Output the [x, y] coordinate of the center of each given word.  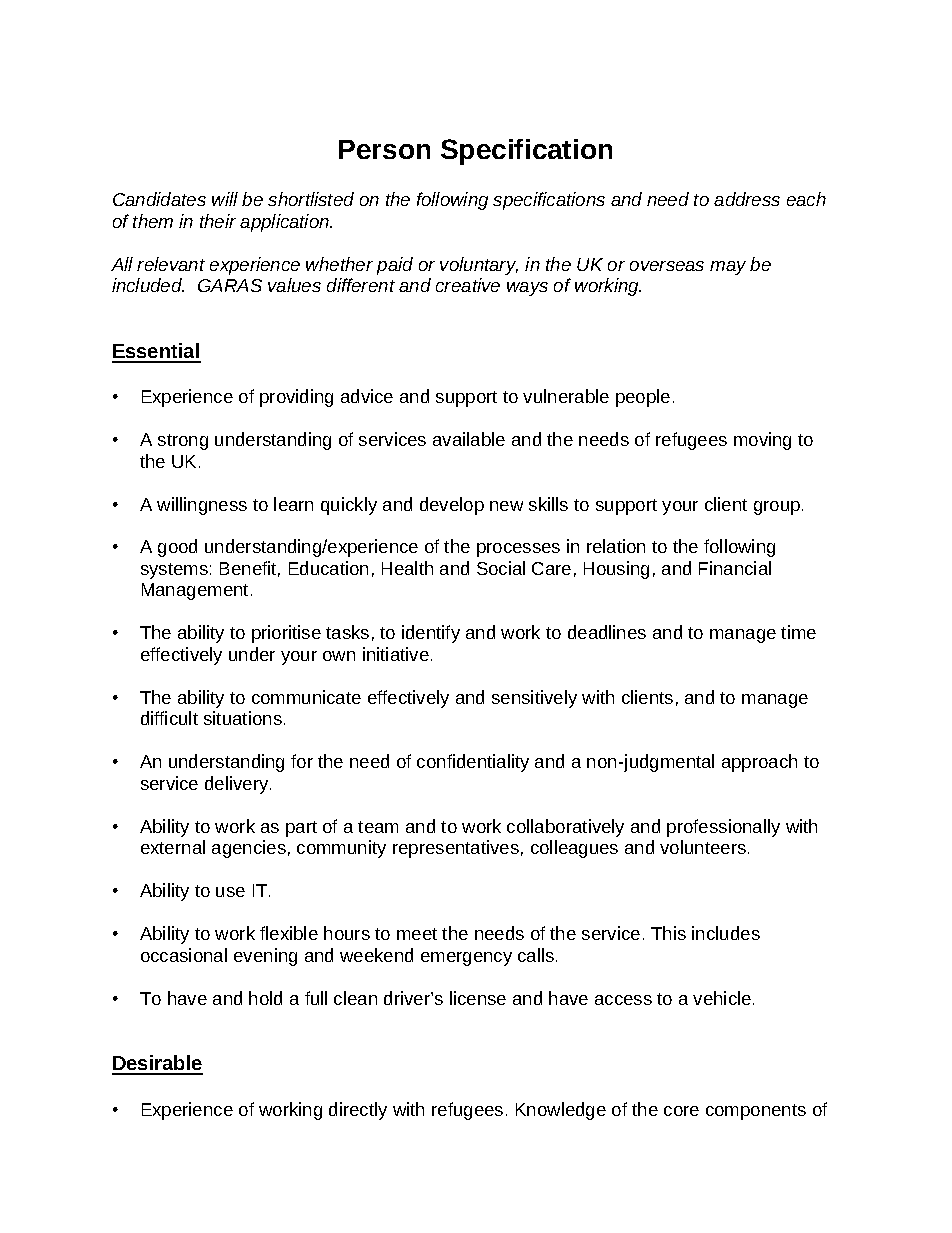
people [643, 398]
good [177, 548]
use [230, 892]
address [747, 199]
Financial [735, 568]
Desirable [157, 1064]
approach [759, 763]
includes [726, 933]
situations [243, 718]
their [218, 221]
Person [384, 149]
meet [417, 934]
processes [518, 550]
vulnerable [566, 396]
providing [296, 398]
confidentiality [473, 763]
